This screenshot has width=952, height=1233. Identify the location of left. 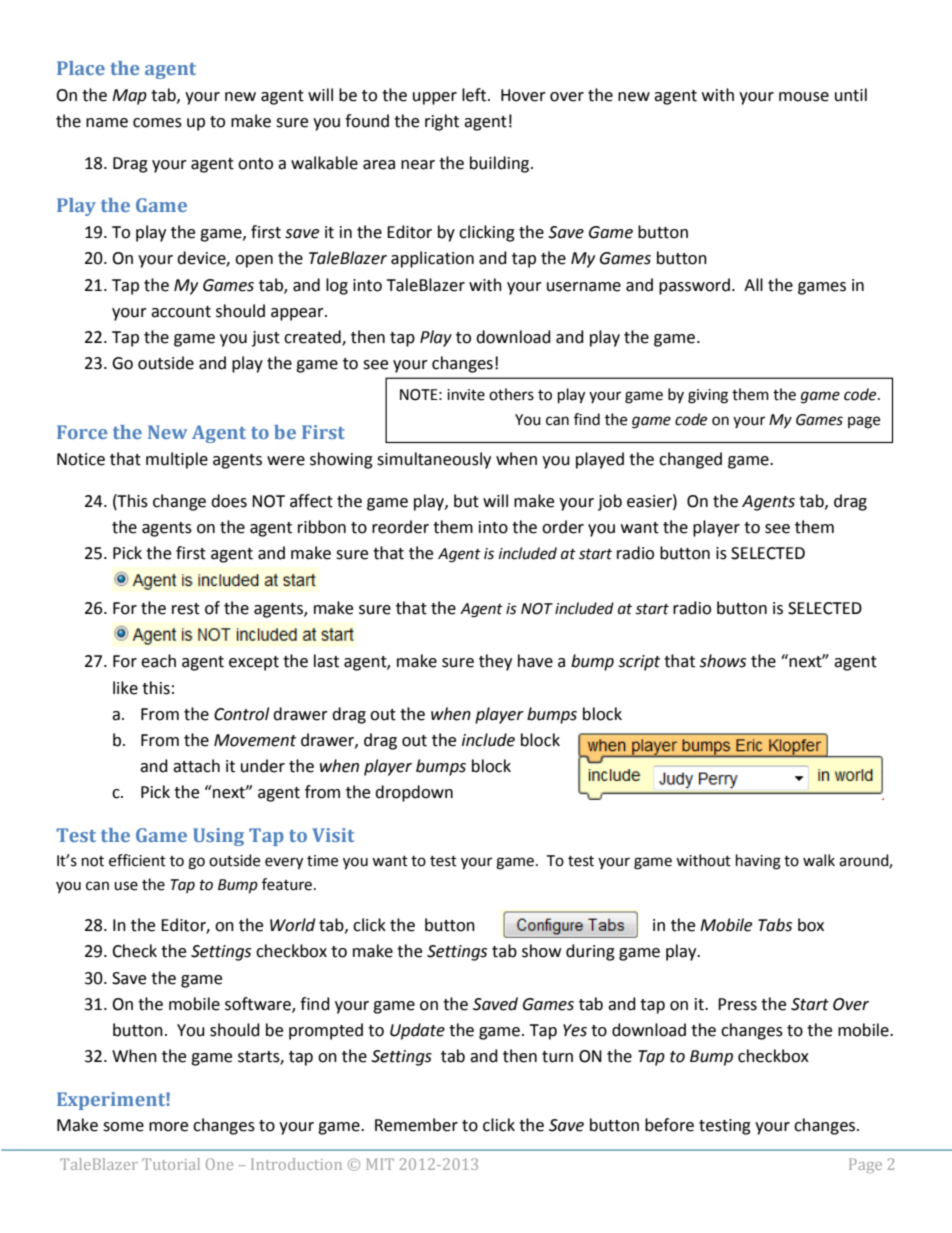
(475, 95).
